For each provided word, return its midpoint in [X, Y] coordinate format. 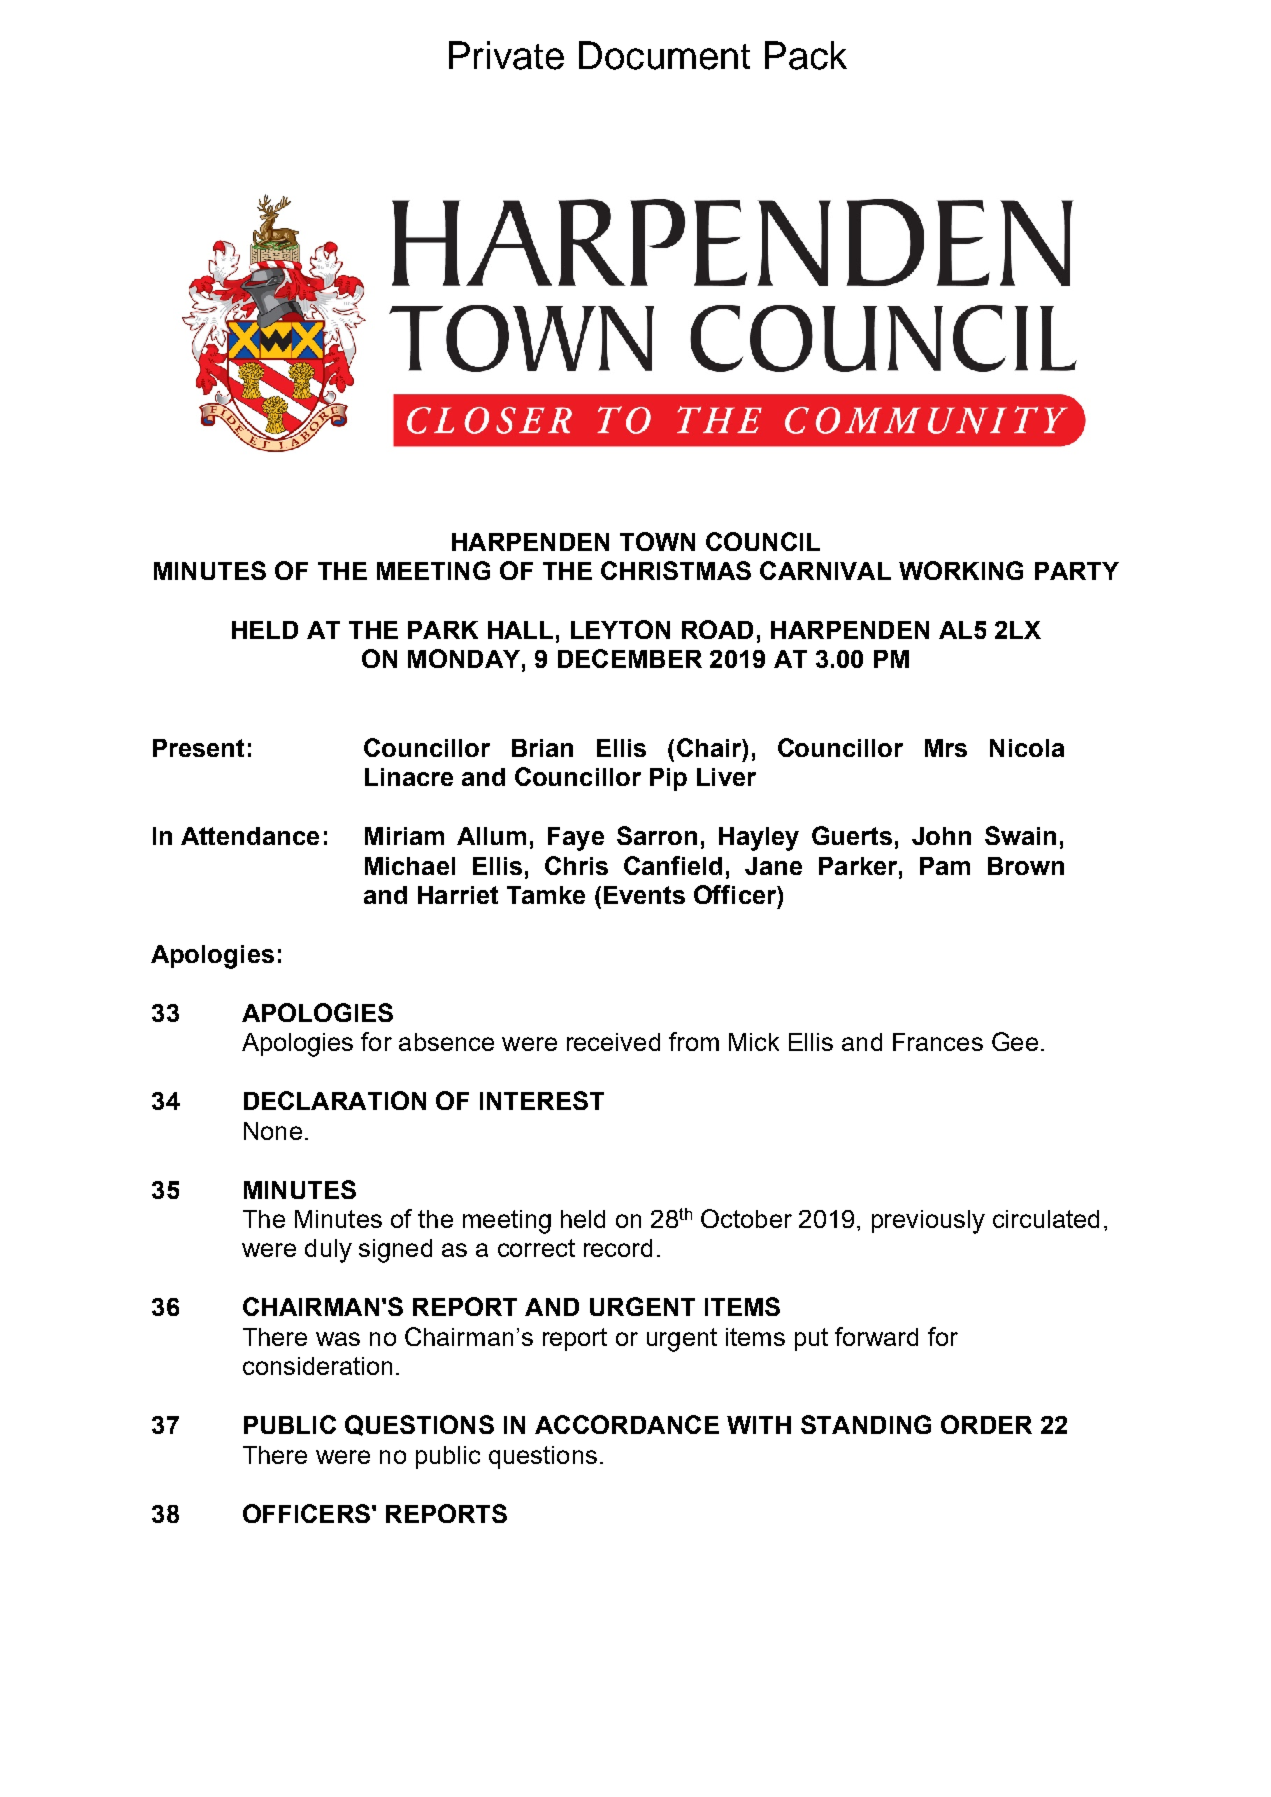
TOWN [657, 541]
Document [664, 55]
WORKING [961, 570]
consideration [317, 1366]
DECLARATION [335, 1100]
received [613, 1042]
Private [506, 55]
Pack [806, 55]
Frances [938, 1042]
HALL [520, 630]
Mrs [946, 748]
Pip [668, 779]
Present [198, 748]
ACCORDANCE [627, 1424]
